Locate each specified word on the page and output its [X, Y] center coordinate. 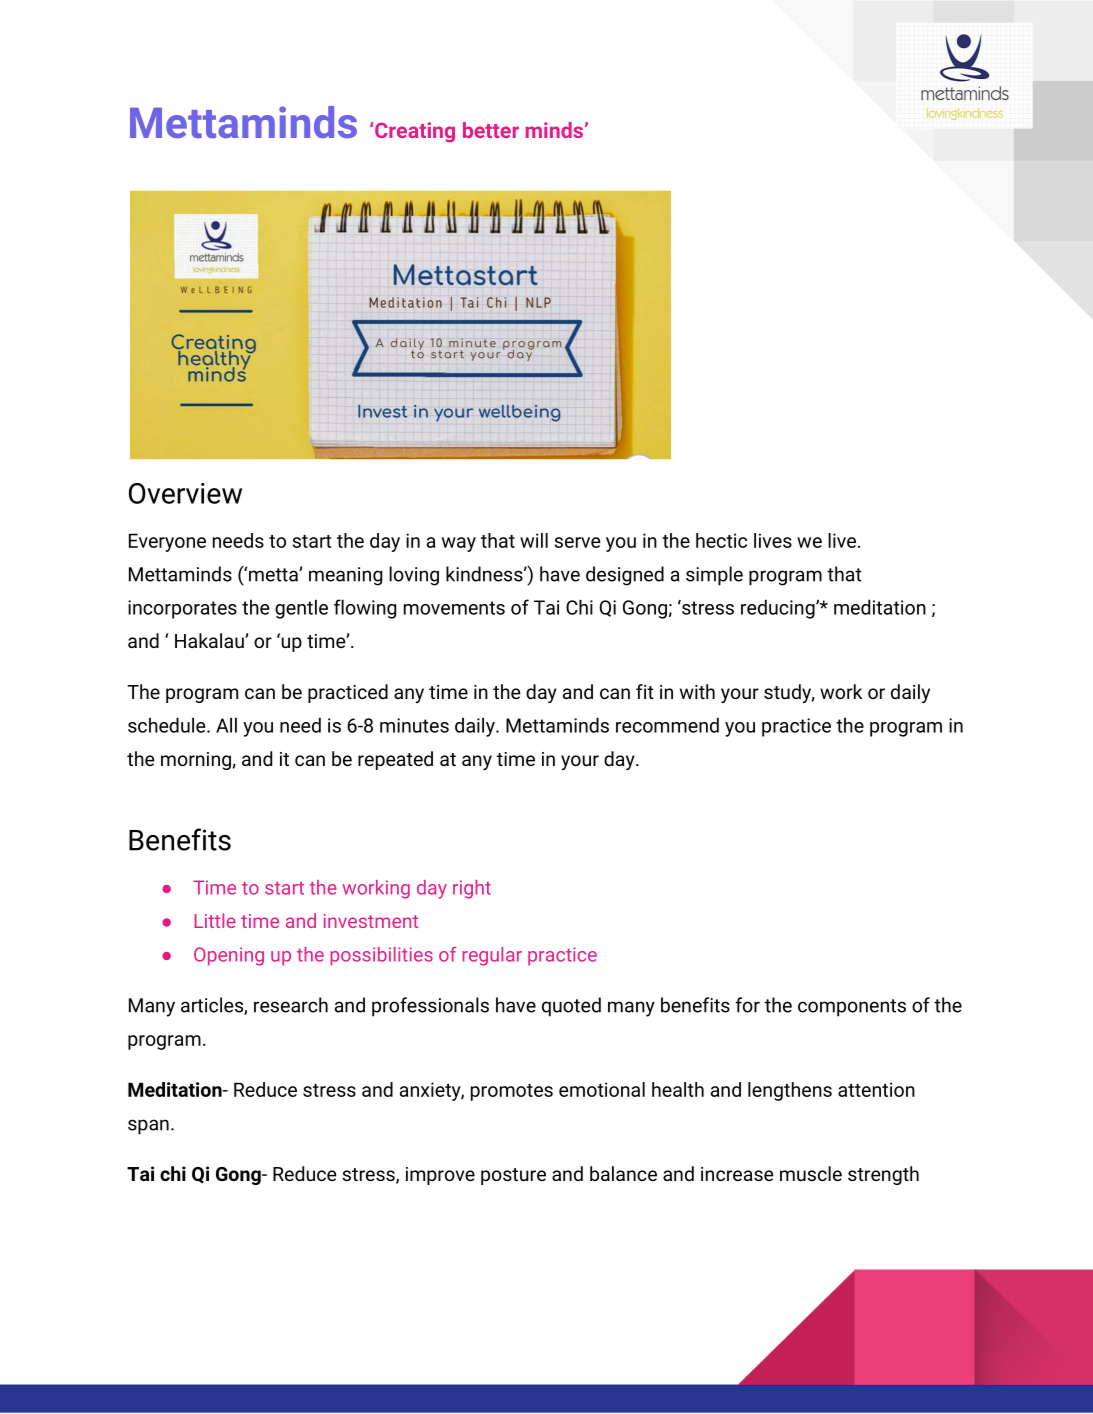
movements [454, 608]
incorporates [182, 609]
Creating [414, 132]
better [491, 130]
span [148, 1127]
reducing [779, 609]
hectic [721, 540]
